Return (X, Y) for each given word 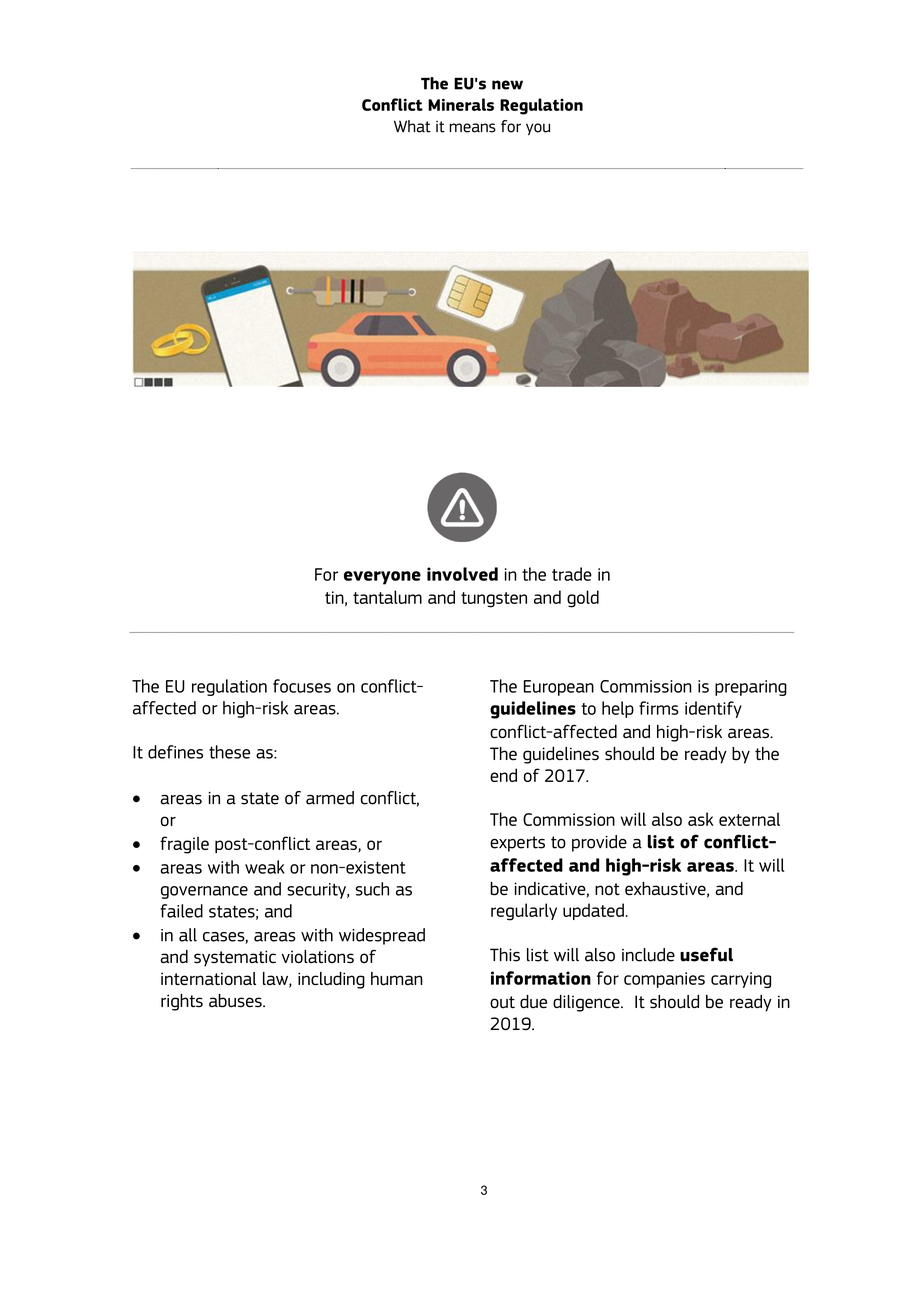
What (412, 126)
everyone (382, 578)
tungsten (494, 600)
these (229, 752)
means (472, 128)
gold (583, 599)
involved (462, 574)
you (538, 129)
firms (659, 708)
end (503, 775)
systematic (235, 958)
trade (572, 574)
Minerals (461, 104)
